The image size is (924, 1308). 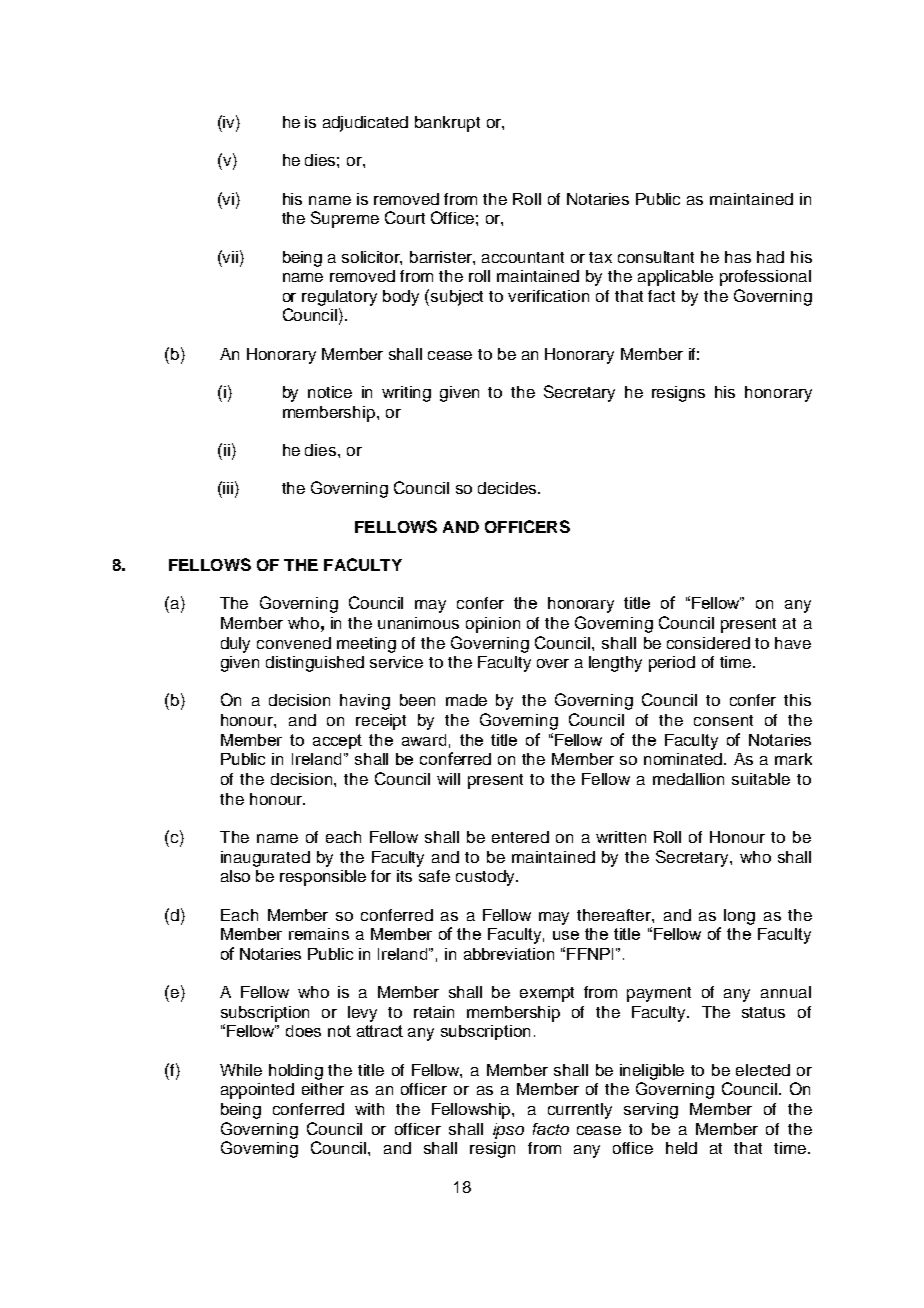 I want to click on bankrupt, so click(x=447, y=124).
